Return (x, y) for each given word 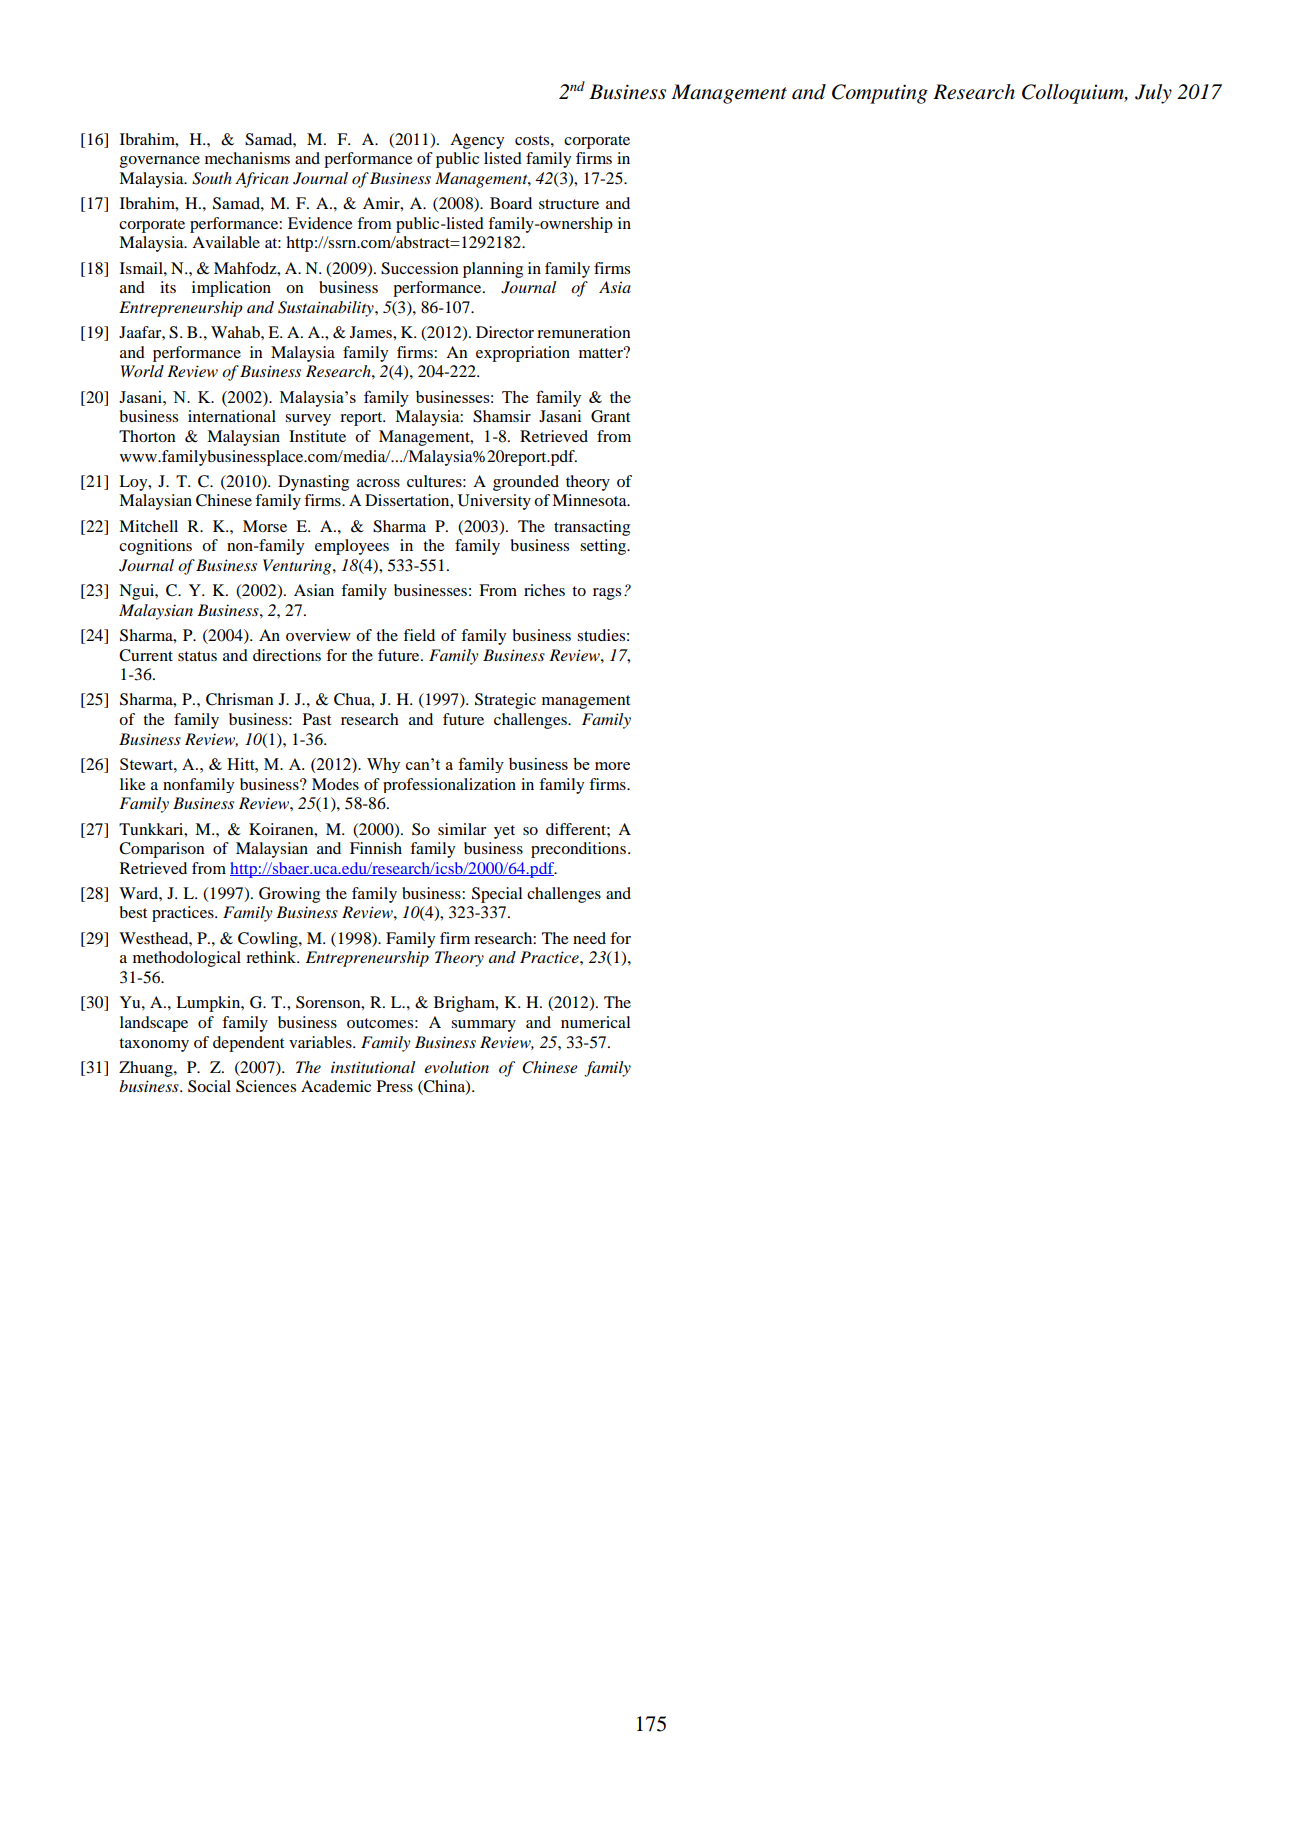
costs (533, 140)
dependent (248, 1044)
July (1153, 94)
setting (604, 547)
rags (607, 594)
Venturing (298, 567)
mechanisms (247, 158)
